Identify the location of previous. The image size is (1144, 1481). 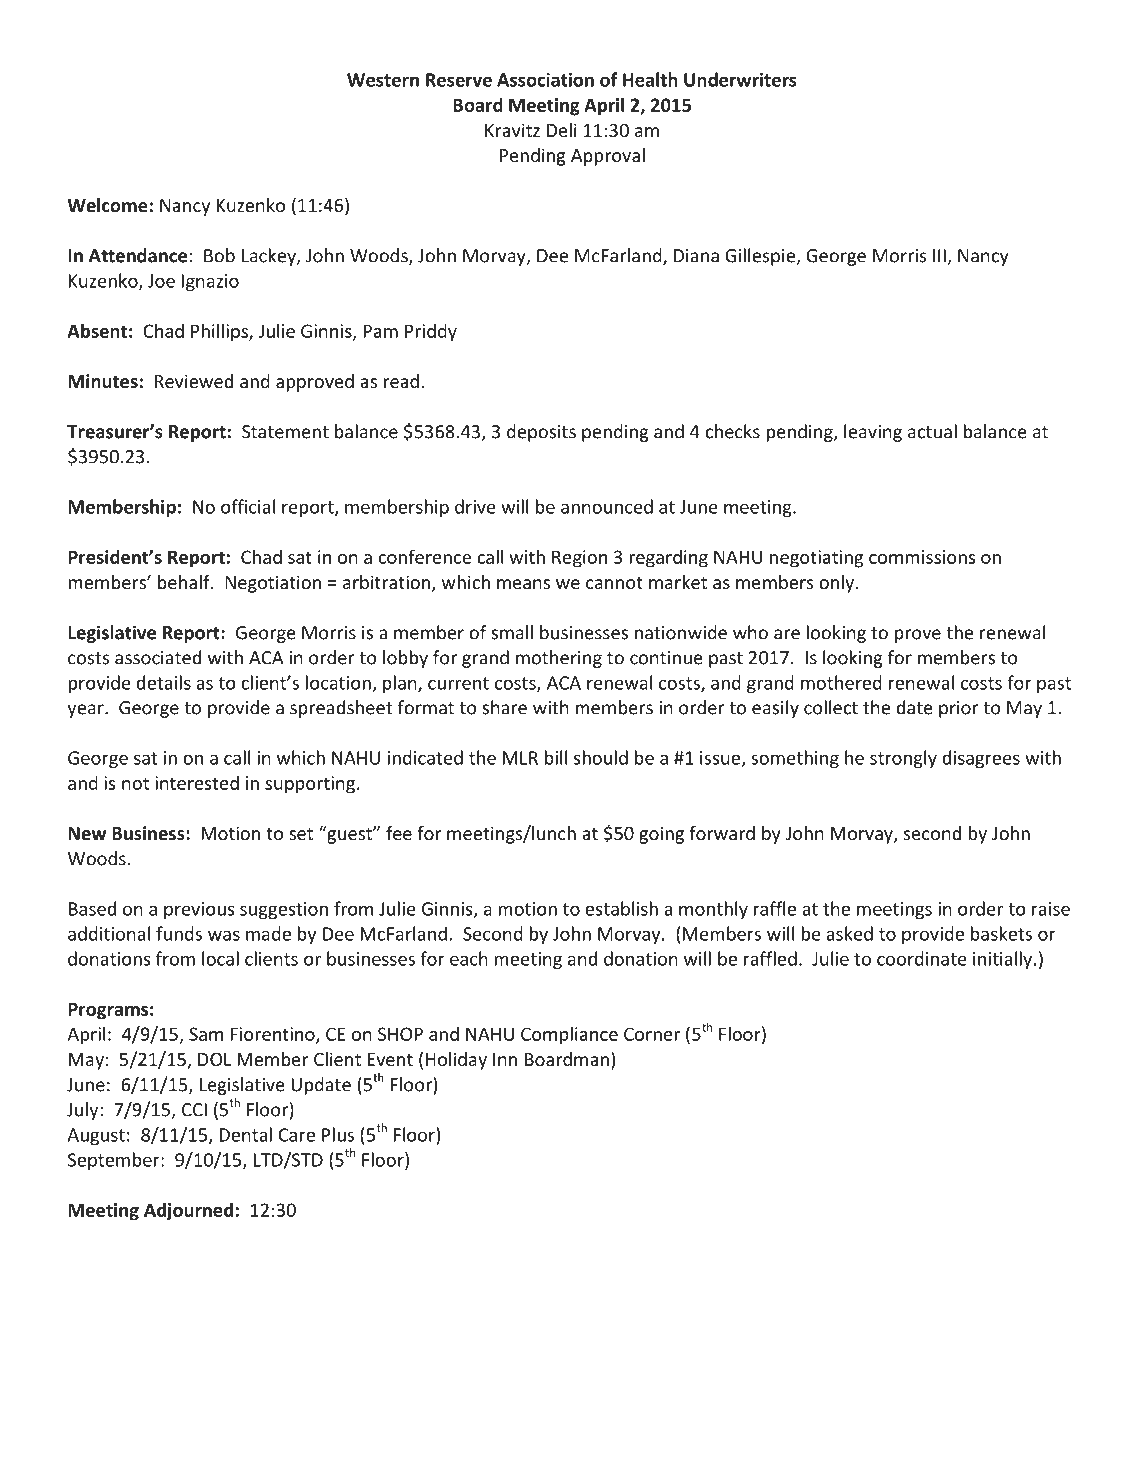
(199, 910).
